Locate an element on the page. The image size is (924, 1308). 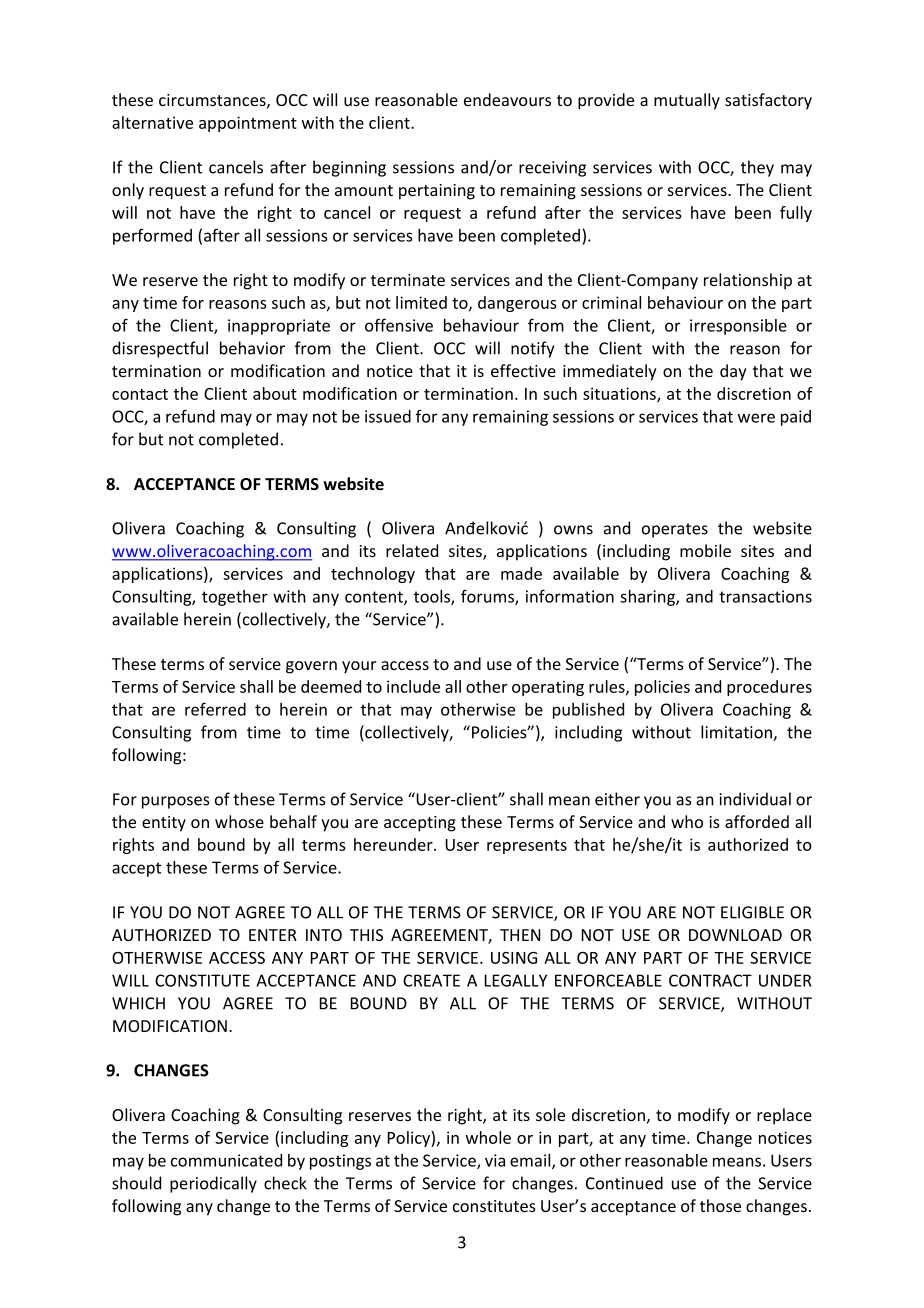
together is located at coordinates (235, 598).
